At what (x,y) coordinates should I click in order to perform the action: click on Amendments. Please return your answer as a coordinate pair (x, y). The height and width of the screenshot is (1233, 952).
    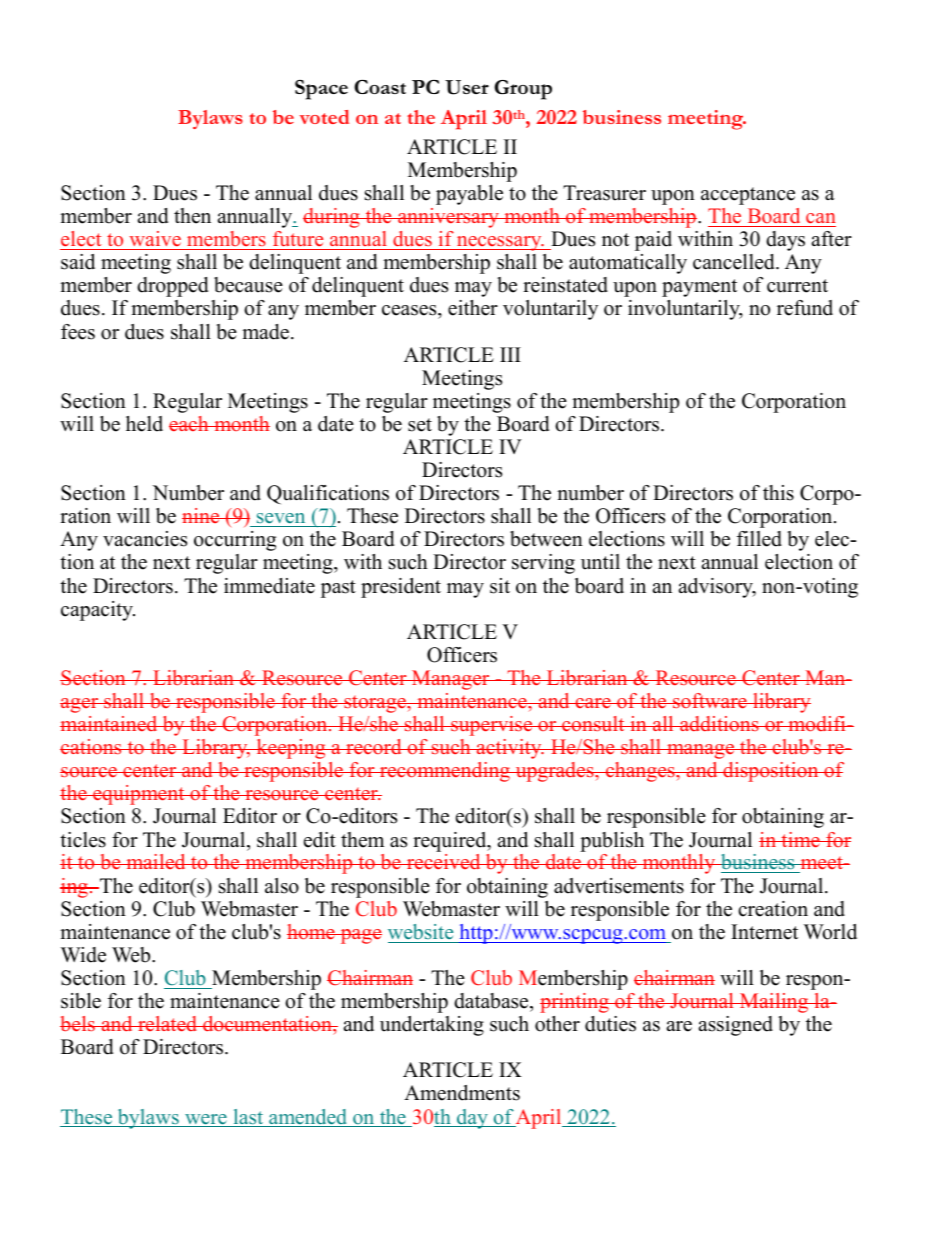
    Looking at the image, I should click on (462, 1093).
